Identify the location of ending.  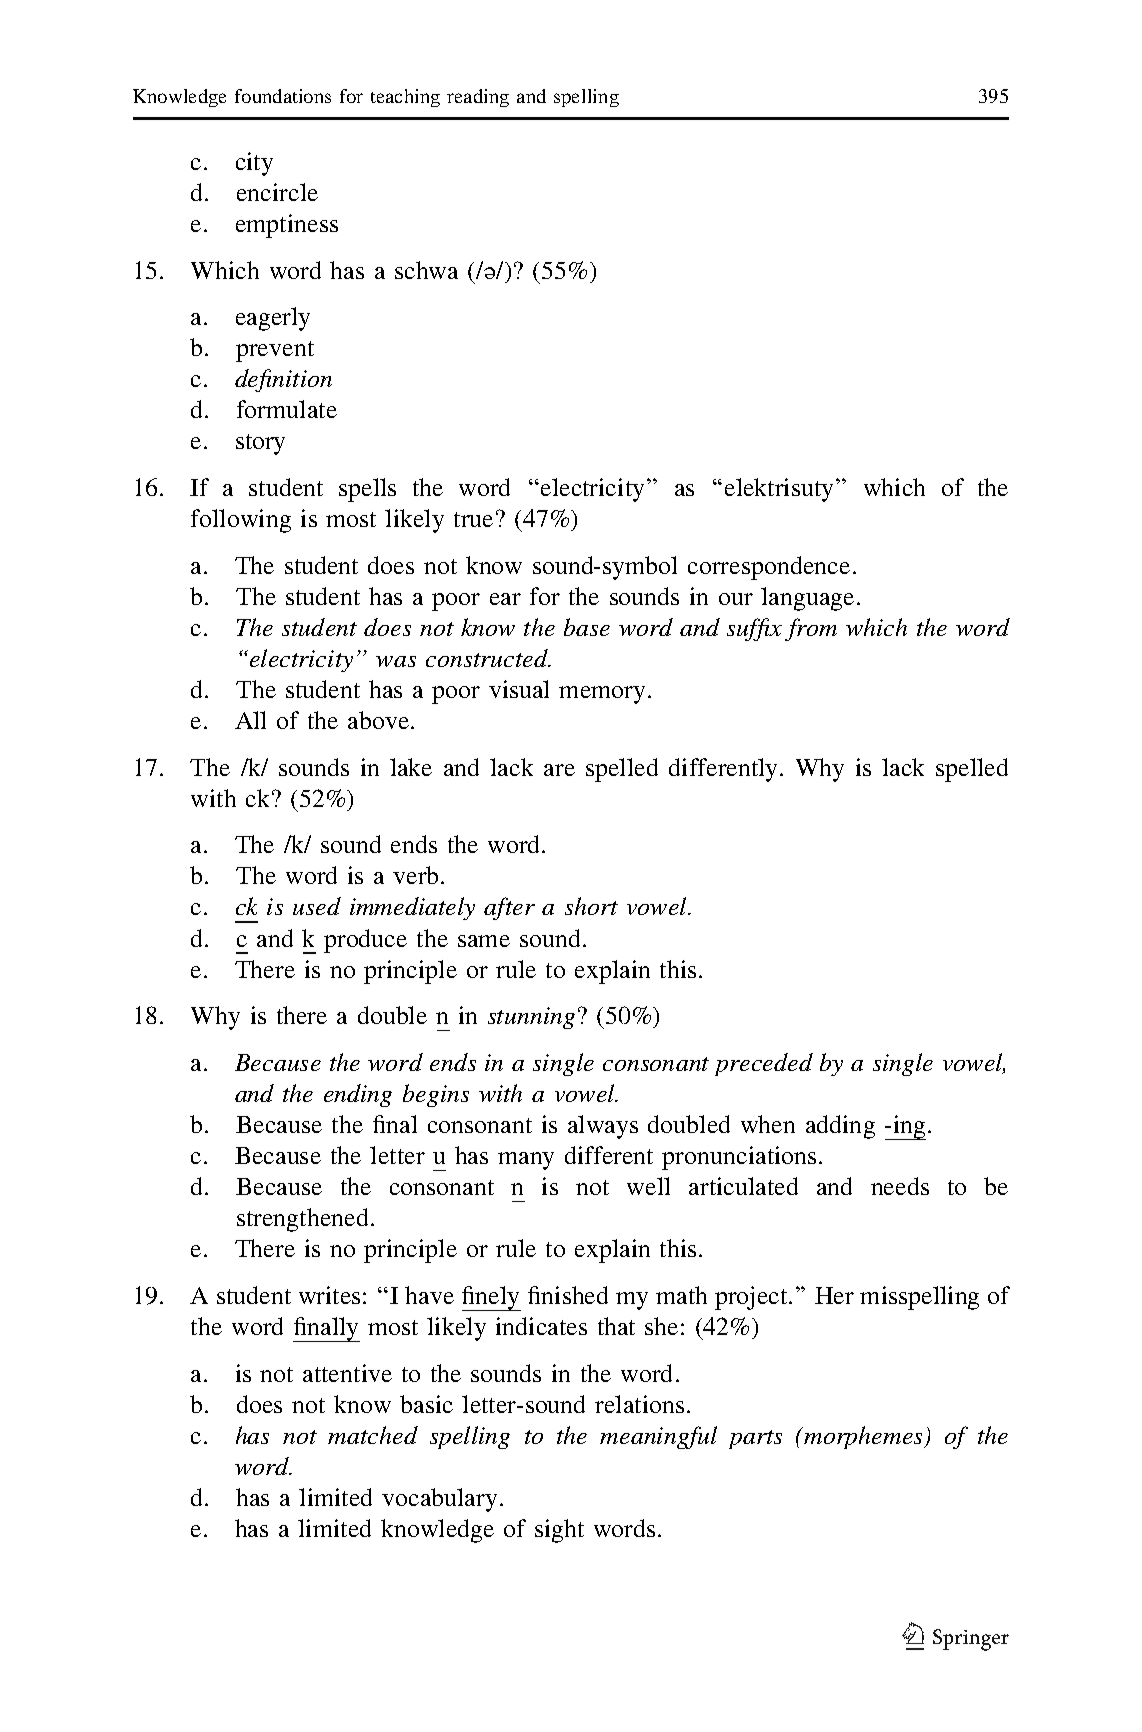
(358, 1095).
